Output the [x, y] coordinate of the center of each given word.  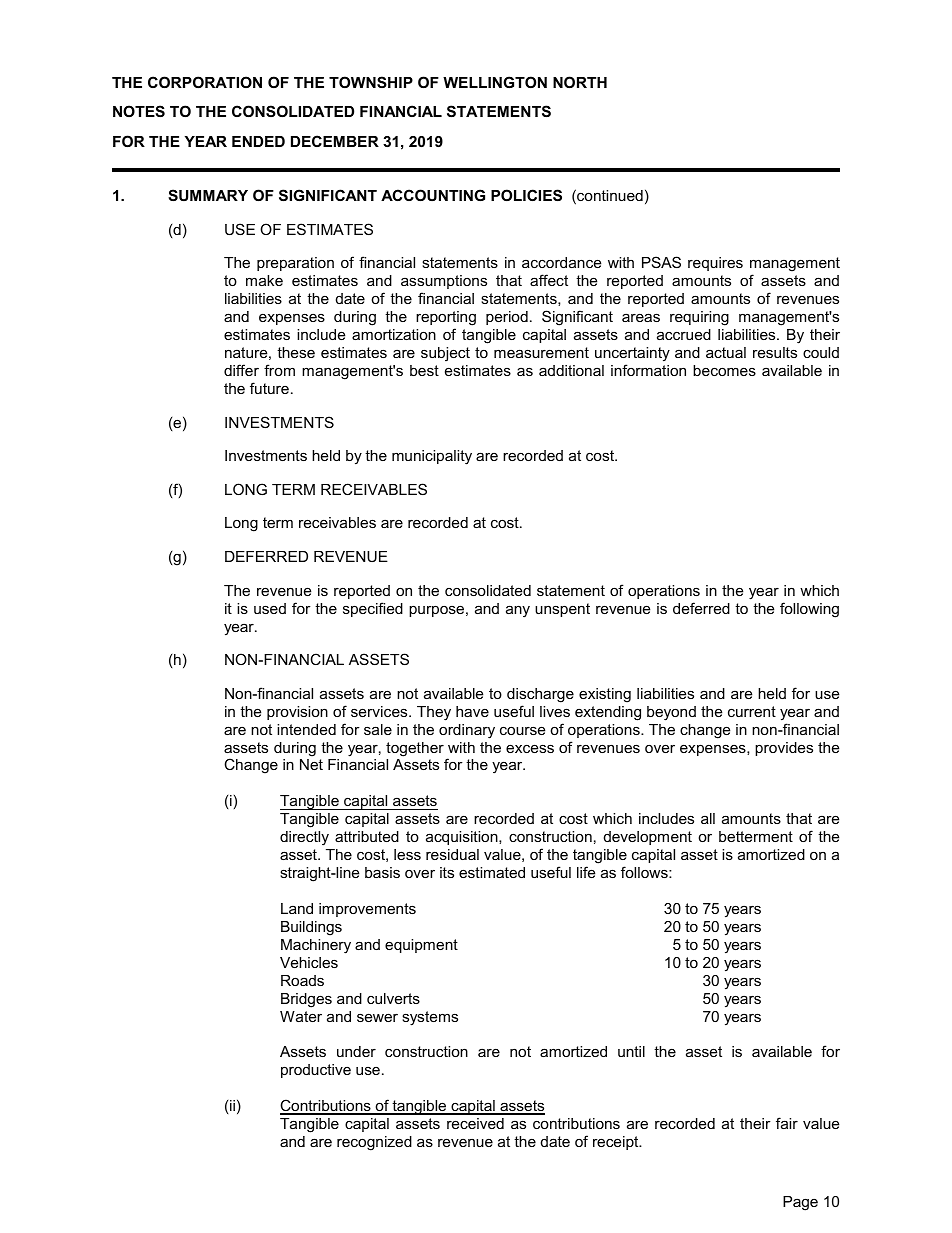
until [631, 1051]
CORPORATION [205, 82]
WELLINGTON [495, 82]
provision [297, 713]
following [809, 610]
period [507, 318]
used [270, 608]
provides [784, 749]
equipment [421, 946]
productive [316, 1071]
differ [241, 370]
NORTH [580, 82]
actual [726, 352]
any [518, 611]
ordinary [467, 731]
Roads [302, 980]
